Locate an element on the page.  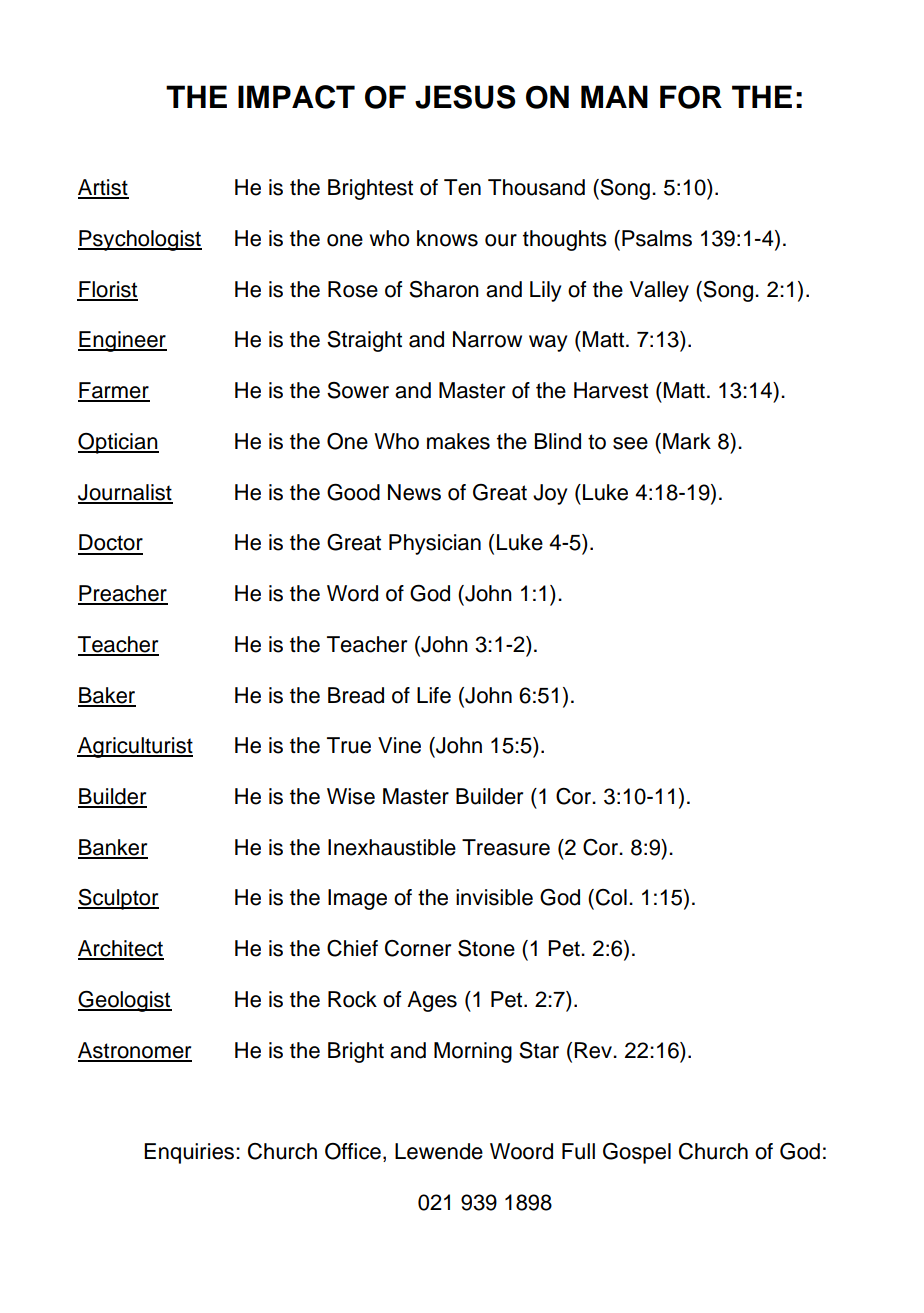
Farmer is located at coordinates (114, 391).
